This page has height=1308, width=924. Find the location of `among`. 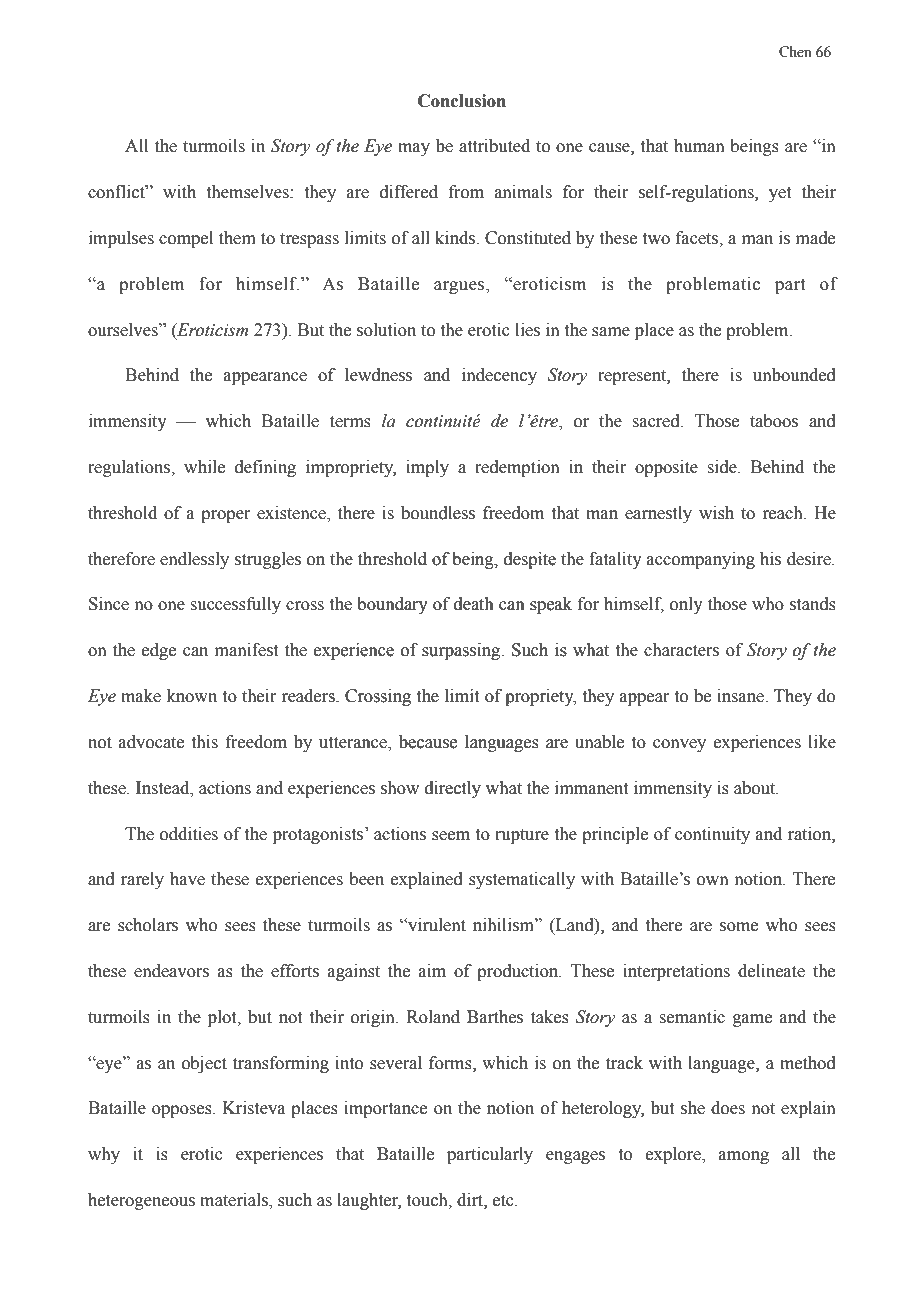

among is located at coordinates (744, 1157).
